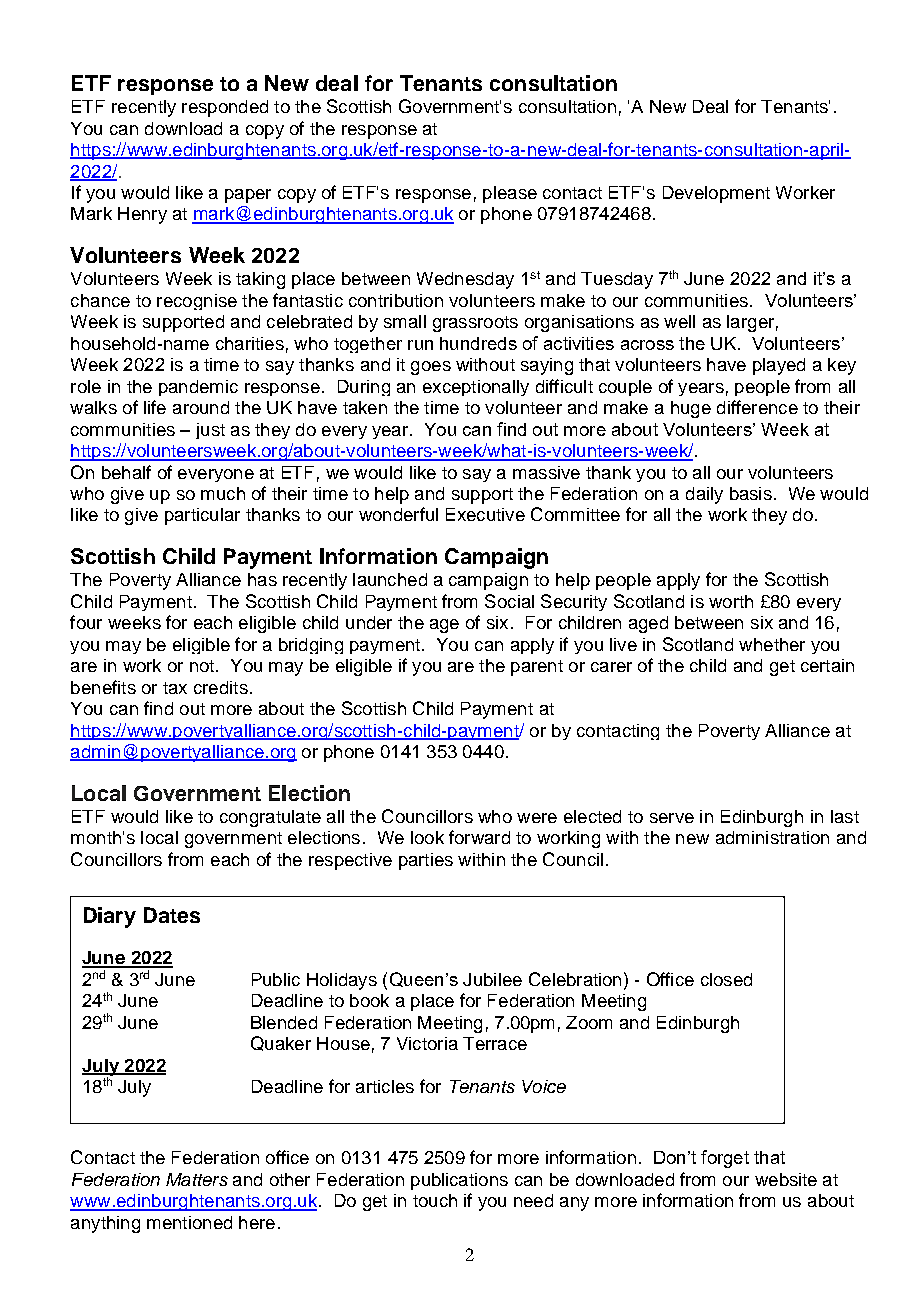  What do you see at coordinates (476, 388) in the document?
I see `exceptionally` at bounding box center [476, 388].
